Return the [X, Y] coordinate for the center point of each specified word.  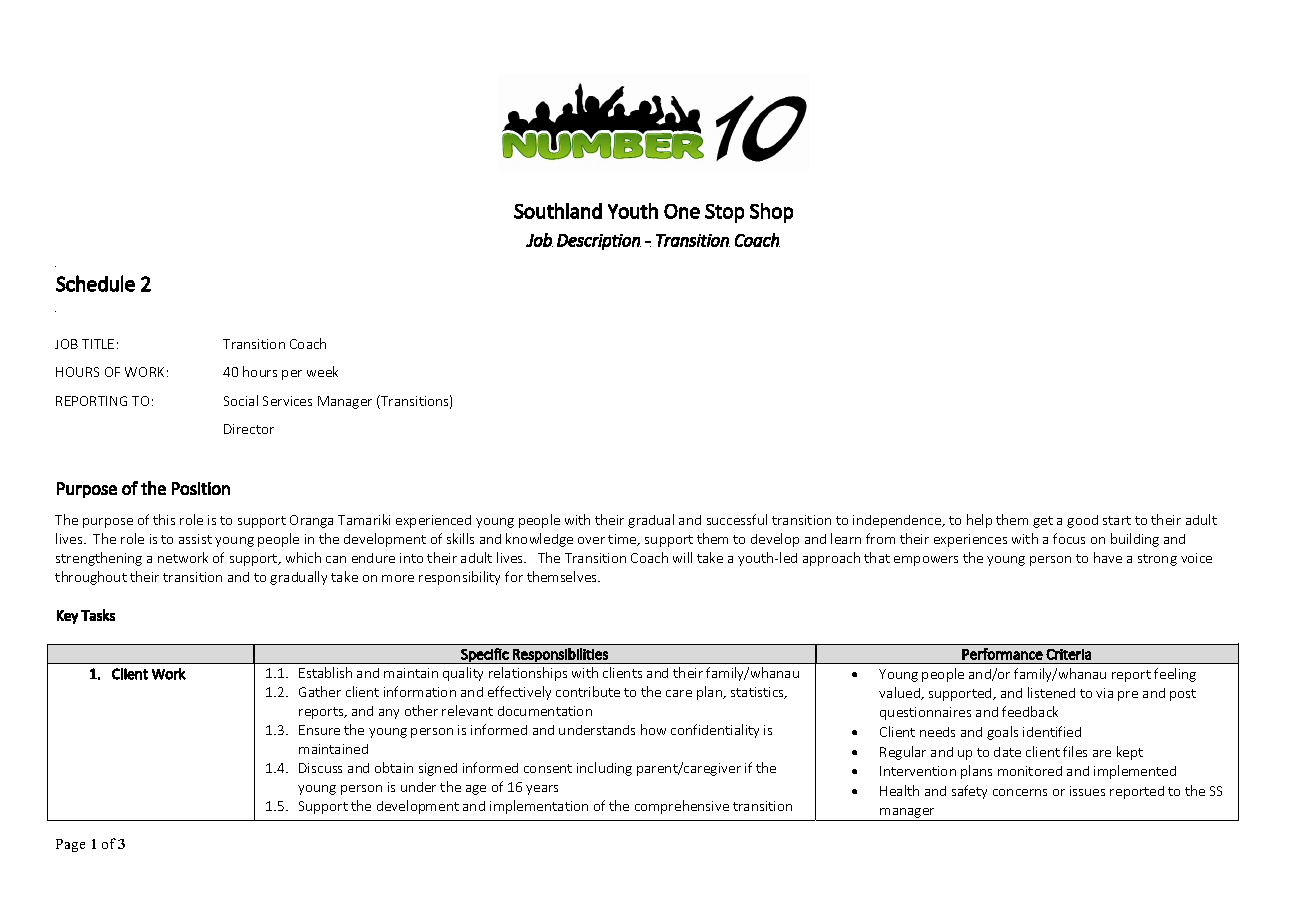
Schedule [95, 283]
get [1043, 522]
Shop [771, 213]
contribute [588, 691]
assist [195, 539]
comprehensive [682, 807]
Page [70, 845]
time [623, 540]
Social [241, 400]
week [322, 371]
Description [599, 242]
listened [1051, 692]
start [1117, 520]
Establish [325, 672]
